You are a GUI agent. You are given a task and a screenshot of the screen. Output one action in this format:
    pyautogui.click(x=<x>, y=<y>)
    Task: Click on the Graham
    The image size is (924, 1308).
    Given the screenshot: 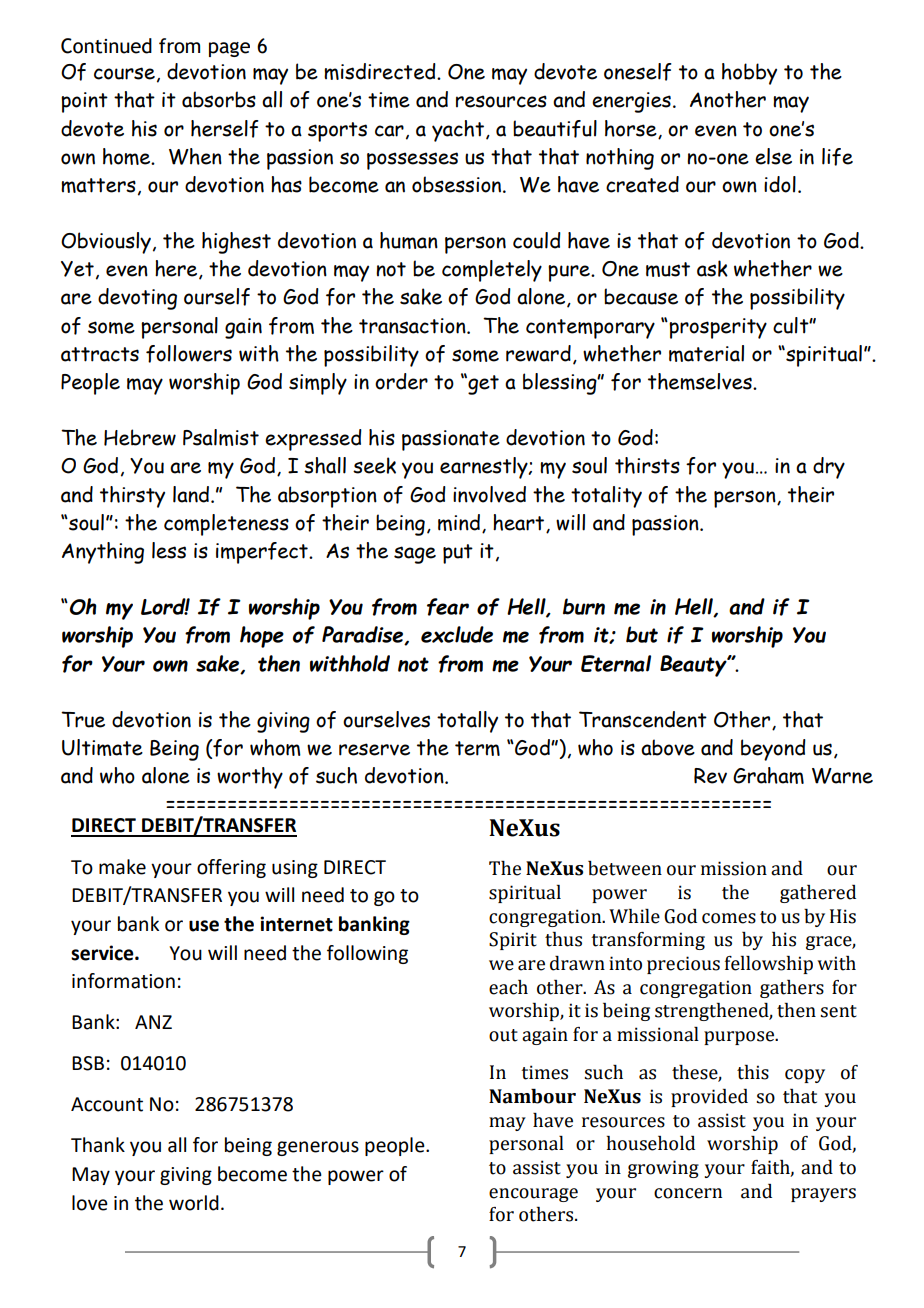 What is the action you would take?
    pyautogui.click(x=768, y=775)
